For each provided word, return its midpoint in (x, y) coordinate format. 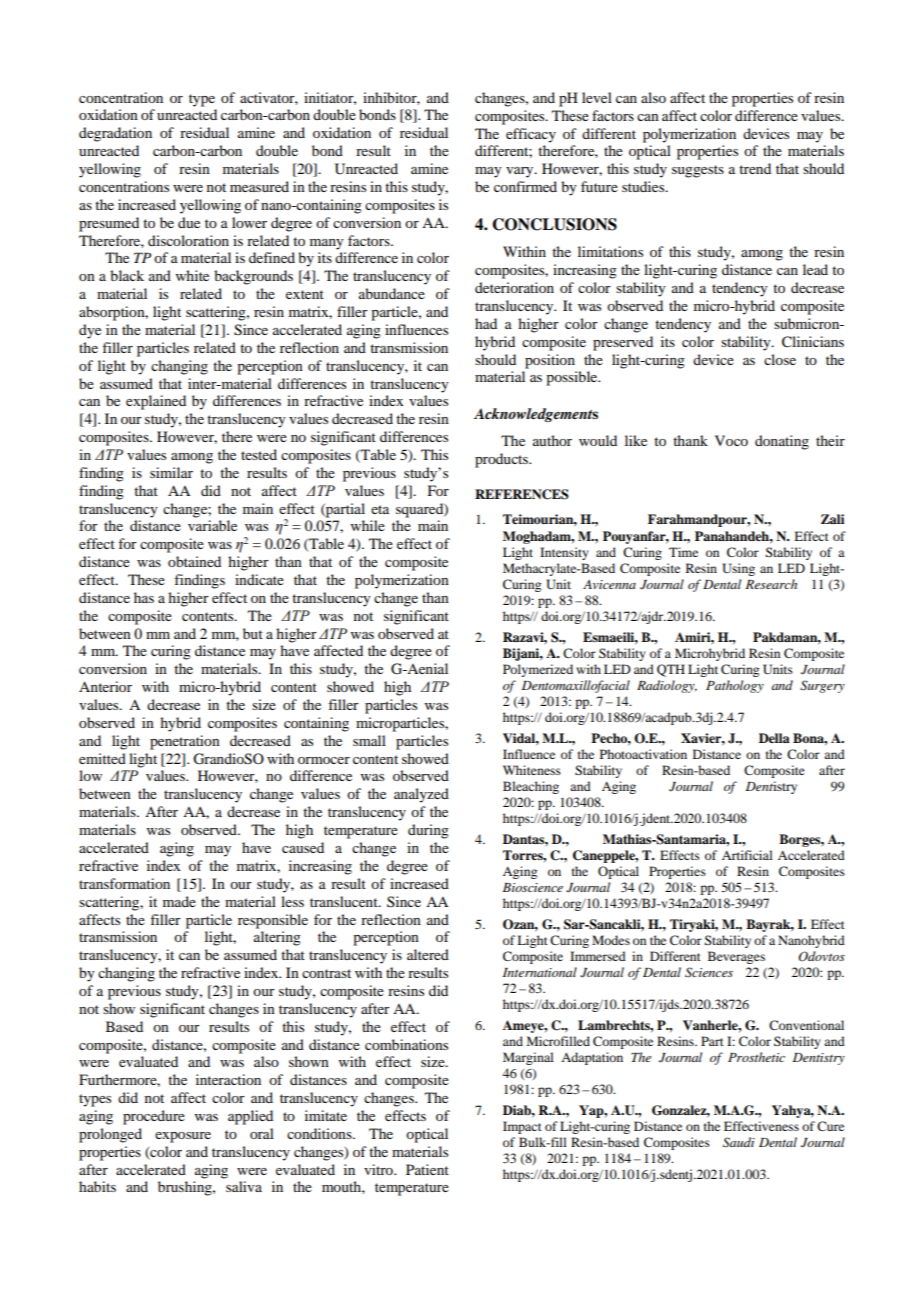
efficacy (531, 135)
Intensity (564, 553)
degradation (115, 134)
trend (755, 168)
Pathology (735, 686)
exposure (183, 1137)
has (144, 597)
